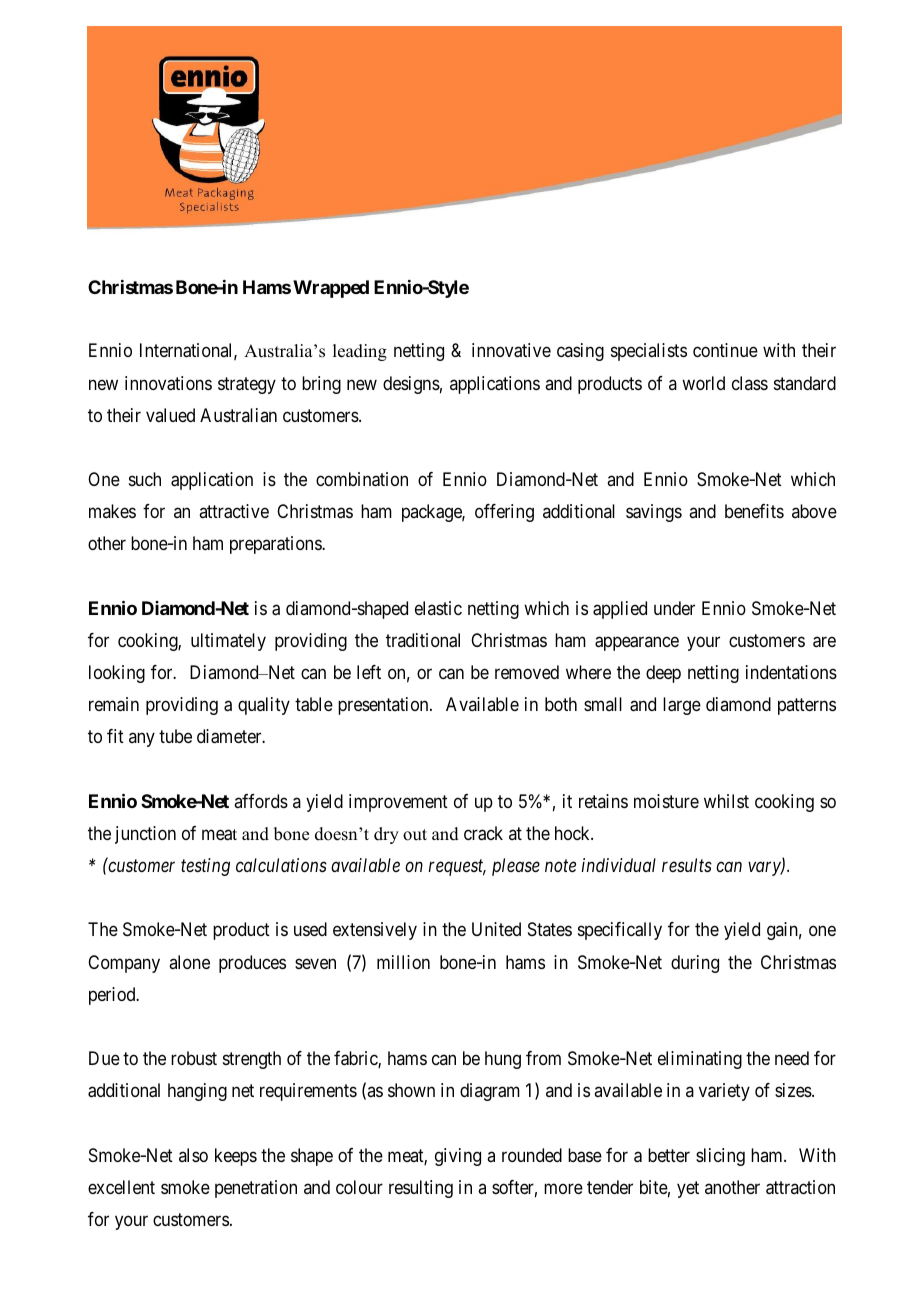  What do you see at coordinates (725, 350) in the screenshot?
I see `continue` at bounding box center [725, 350].
